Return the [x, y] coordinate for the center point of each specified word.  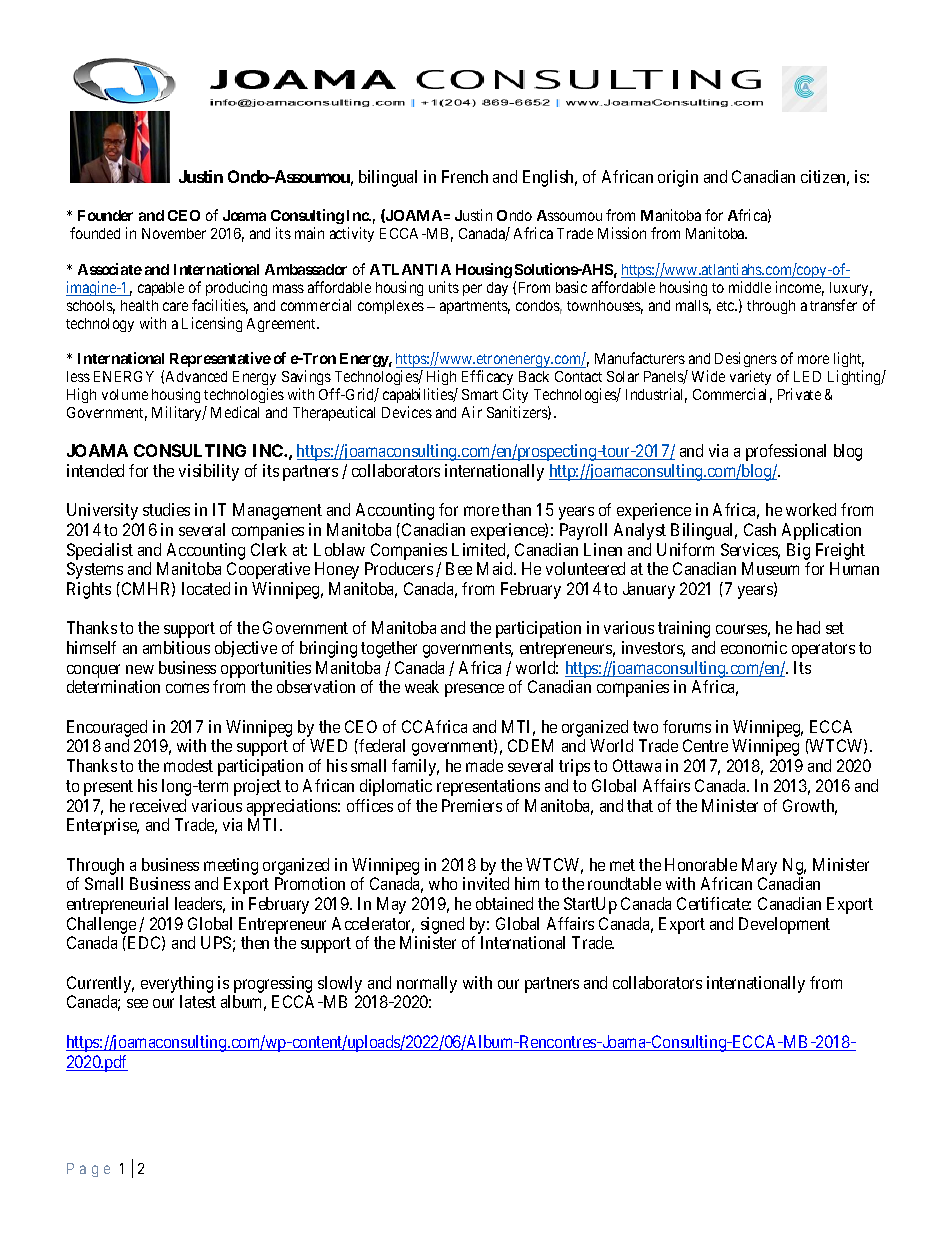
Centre [705, 745]
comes [187, 688]
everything [177, 984]
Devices [407, 412]
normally [427, 984]
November [174, 233]
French [465, 176]
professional [786, 452]
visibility [209, 472]
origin [678, 178]
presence [474, 690]
